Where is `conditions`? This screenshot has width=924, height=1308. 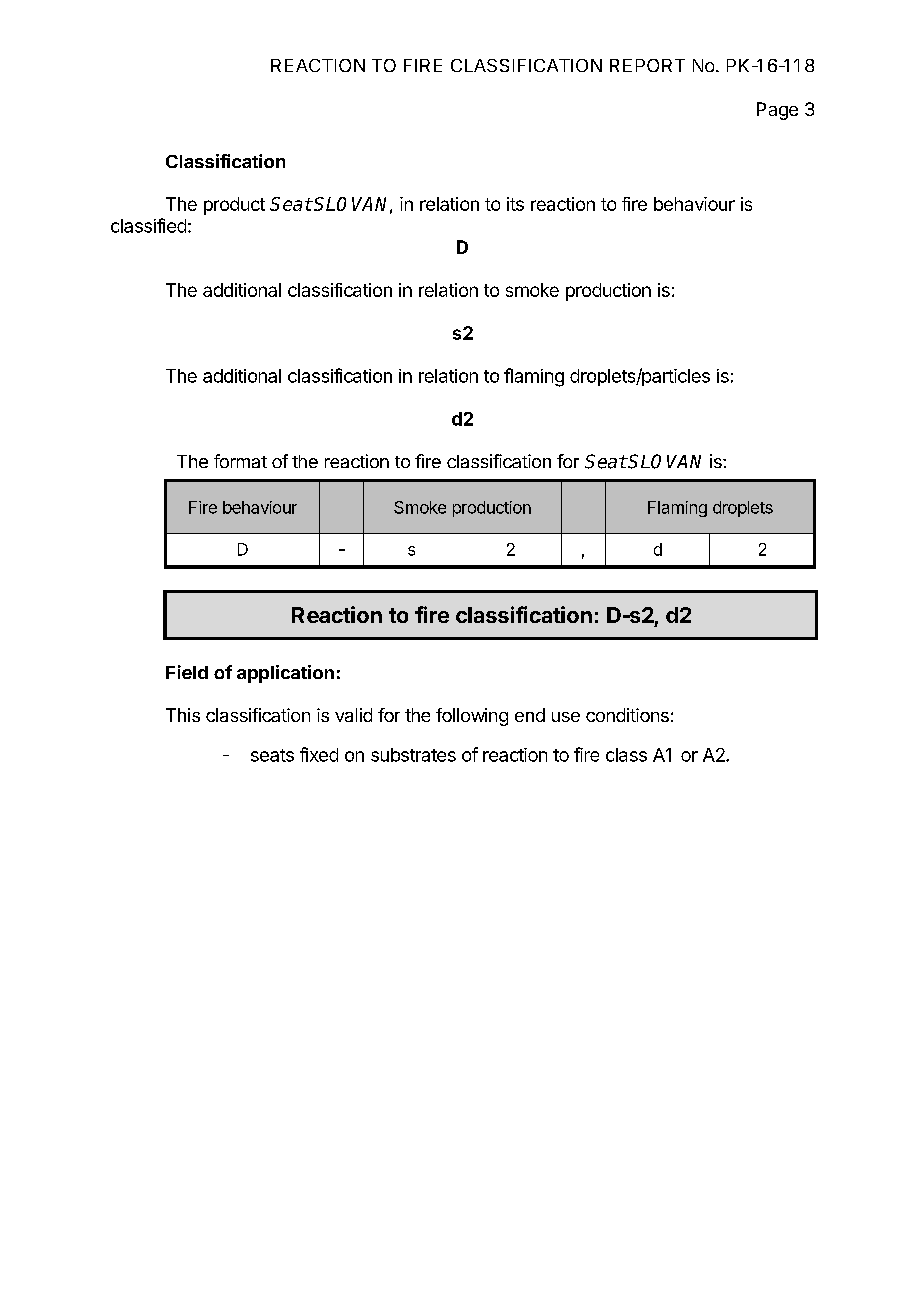
conditions is located at coordinates (627, 715).
